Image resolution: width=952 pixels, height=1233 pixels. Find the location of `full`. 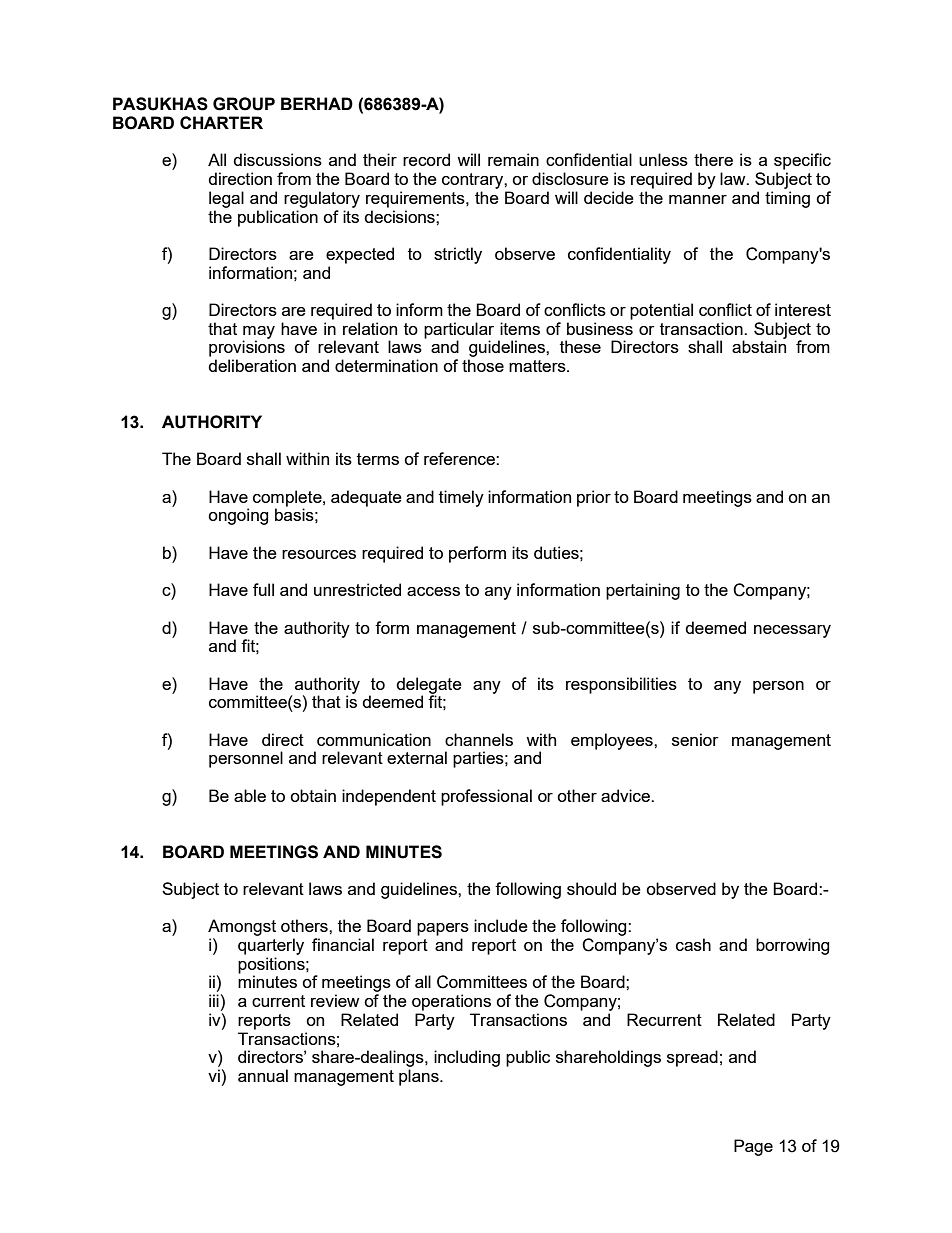

full is located at coordinates (263, 589).
